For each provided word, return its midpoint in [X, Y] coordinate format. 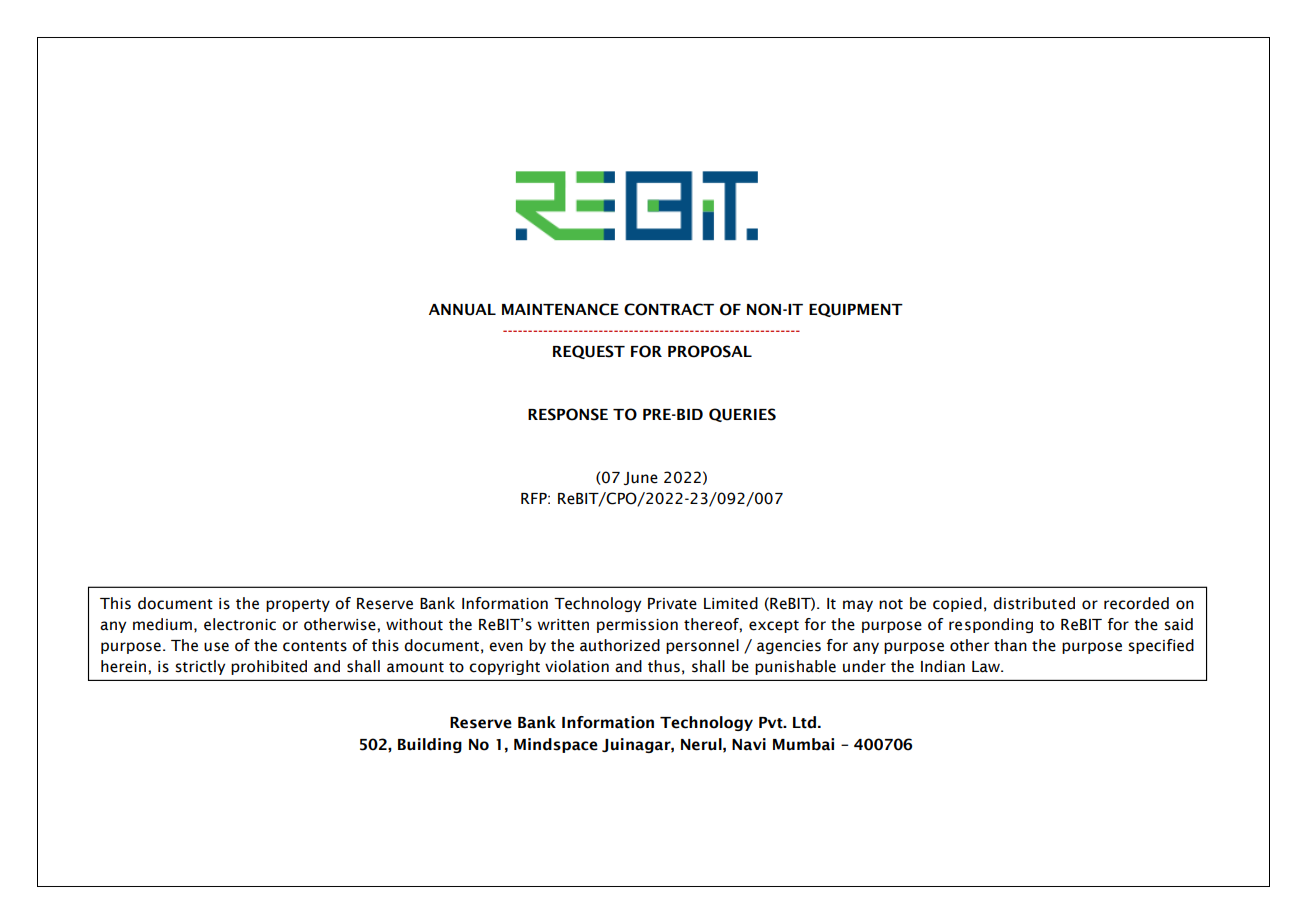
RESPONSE [568, 414]
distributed [1034, 603]
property [298, 605]
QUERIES [742, 415]
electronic [240, 624]
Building [430, 745]
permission [637, 626]
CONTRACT [669, 309]
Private [672, 604]
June [641, 478]
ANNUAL [462, 310]
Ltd [806, 722]
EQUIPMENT [856, 310]
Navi [749, 744]
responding [991, 625]
